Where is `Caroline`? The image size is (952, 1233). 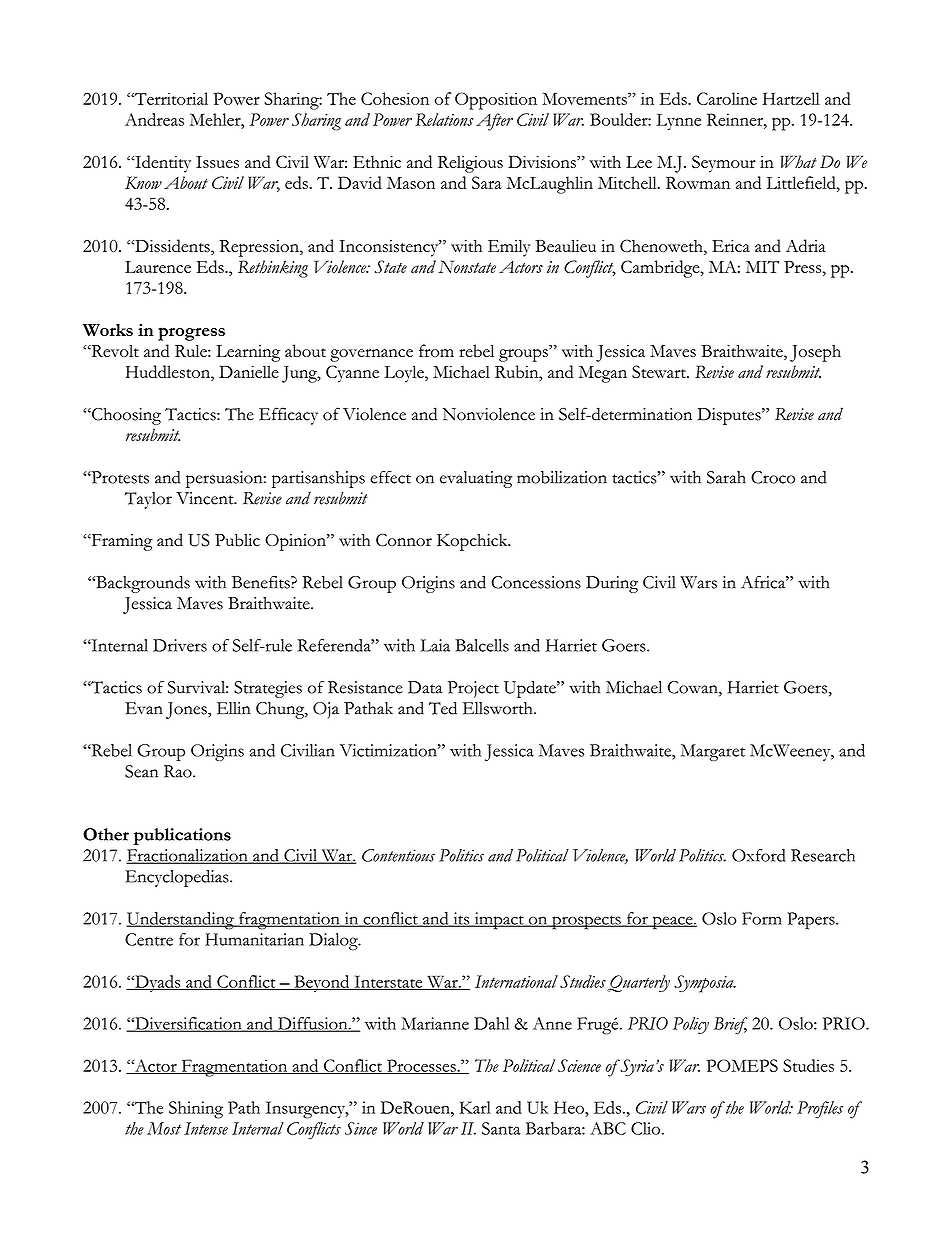
Caroline is located at coordinates (727, 98).
